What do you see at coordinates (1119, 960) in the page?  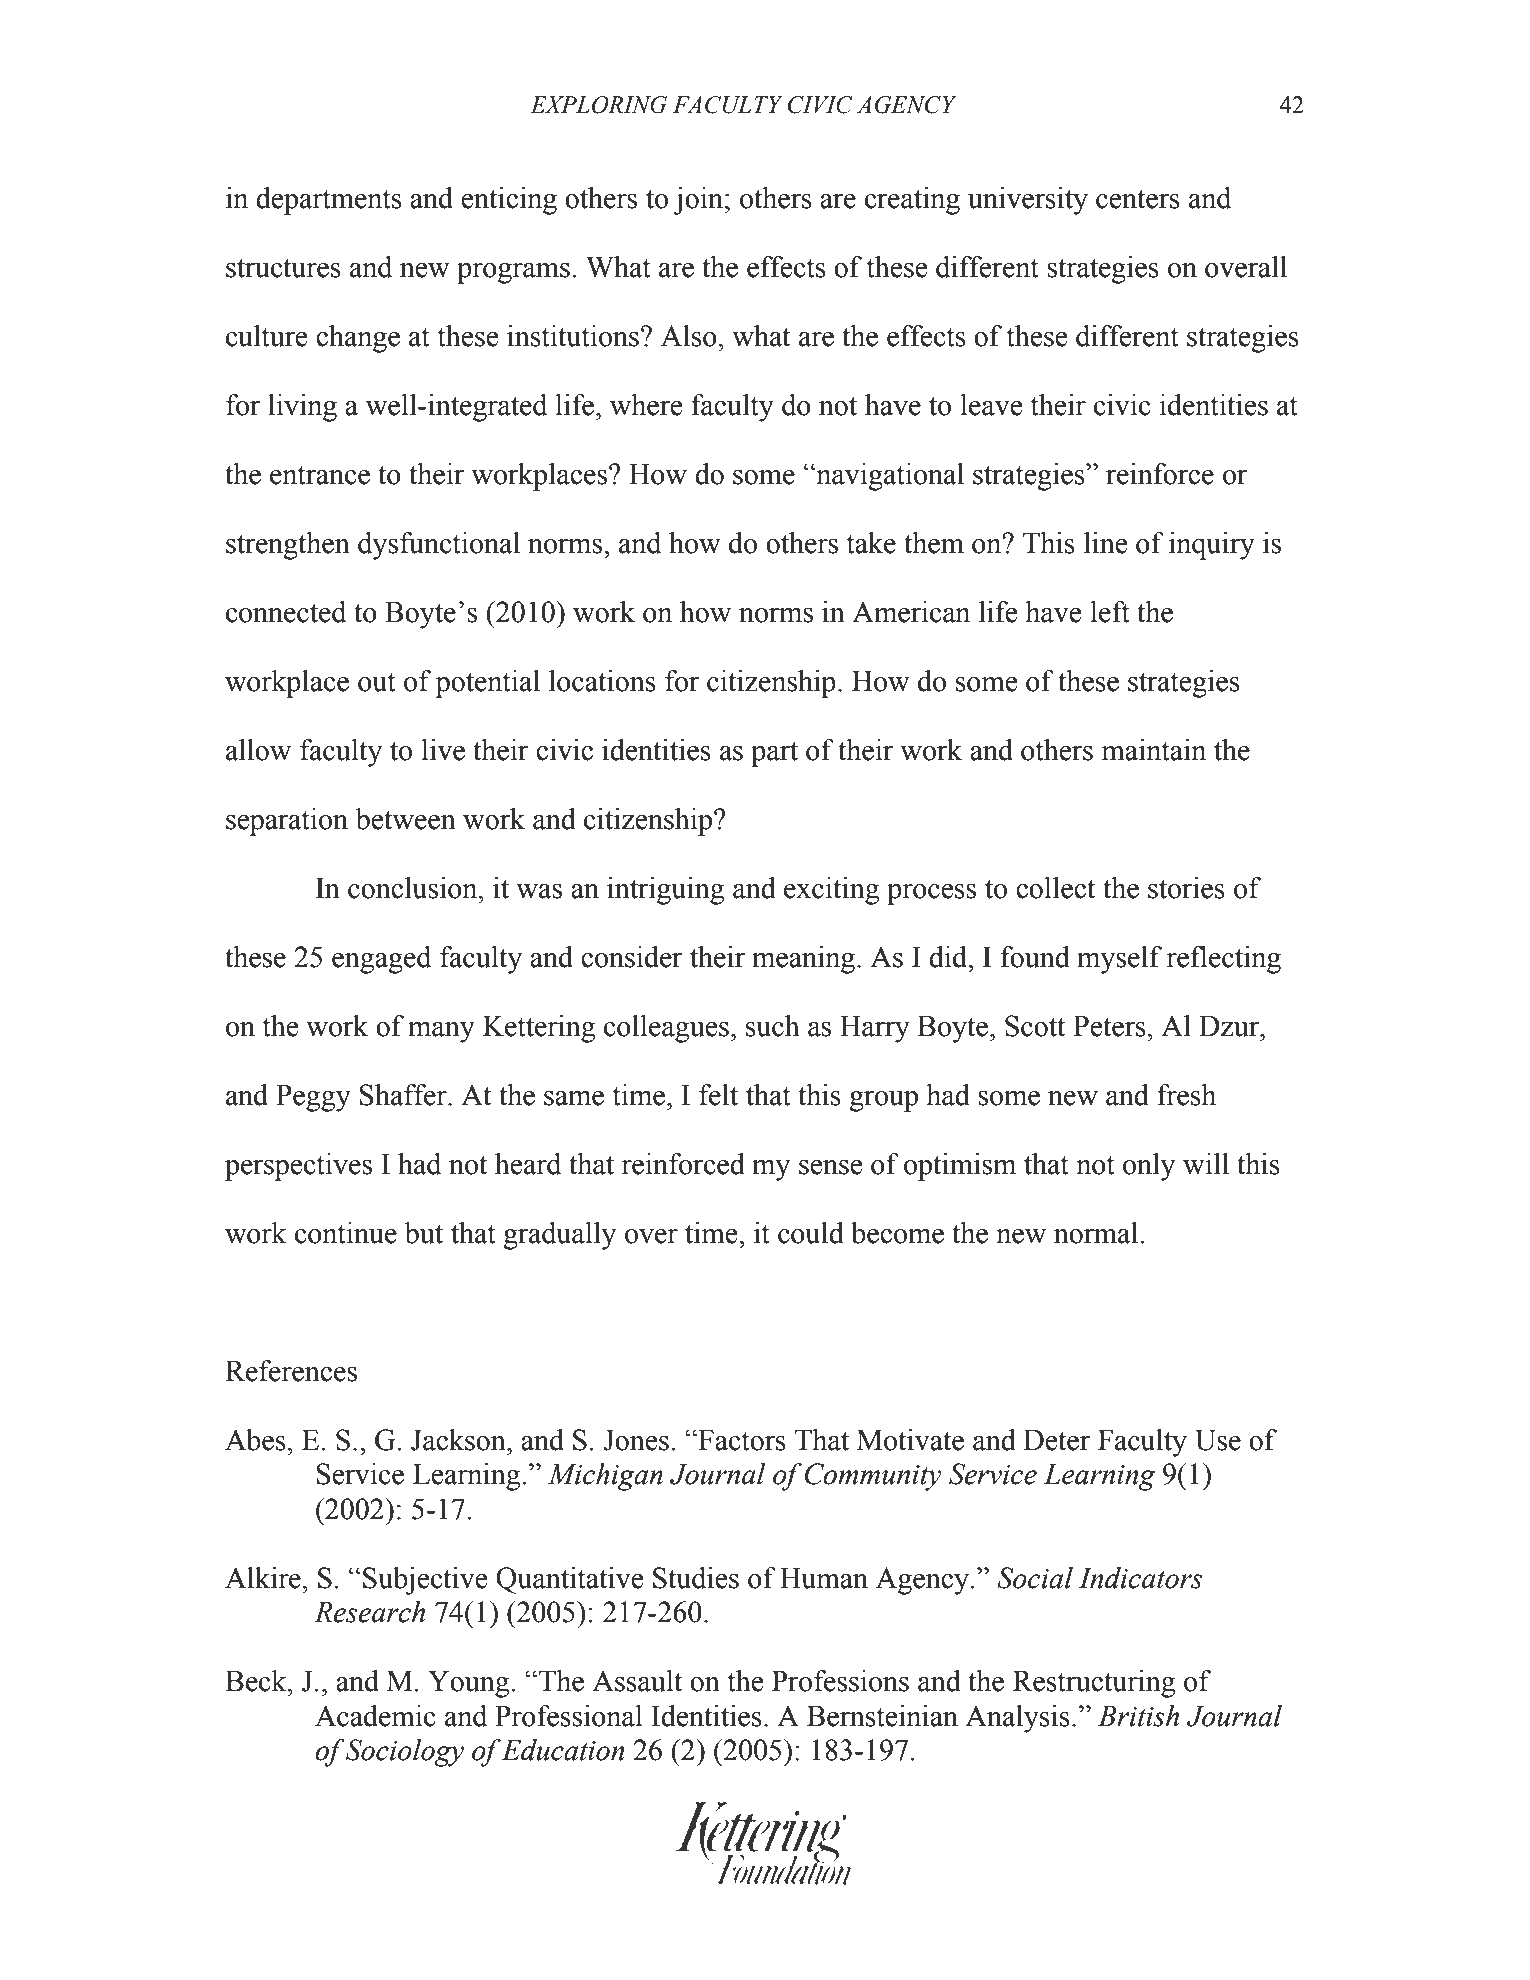 I see `myself` at bounding box center [1119, 960].
